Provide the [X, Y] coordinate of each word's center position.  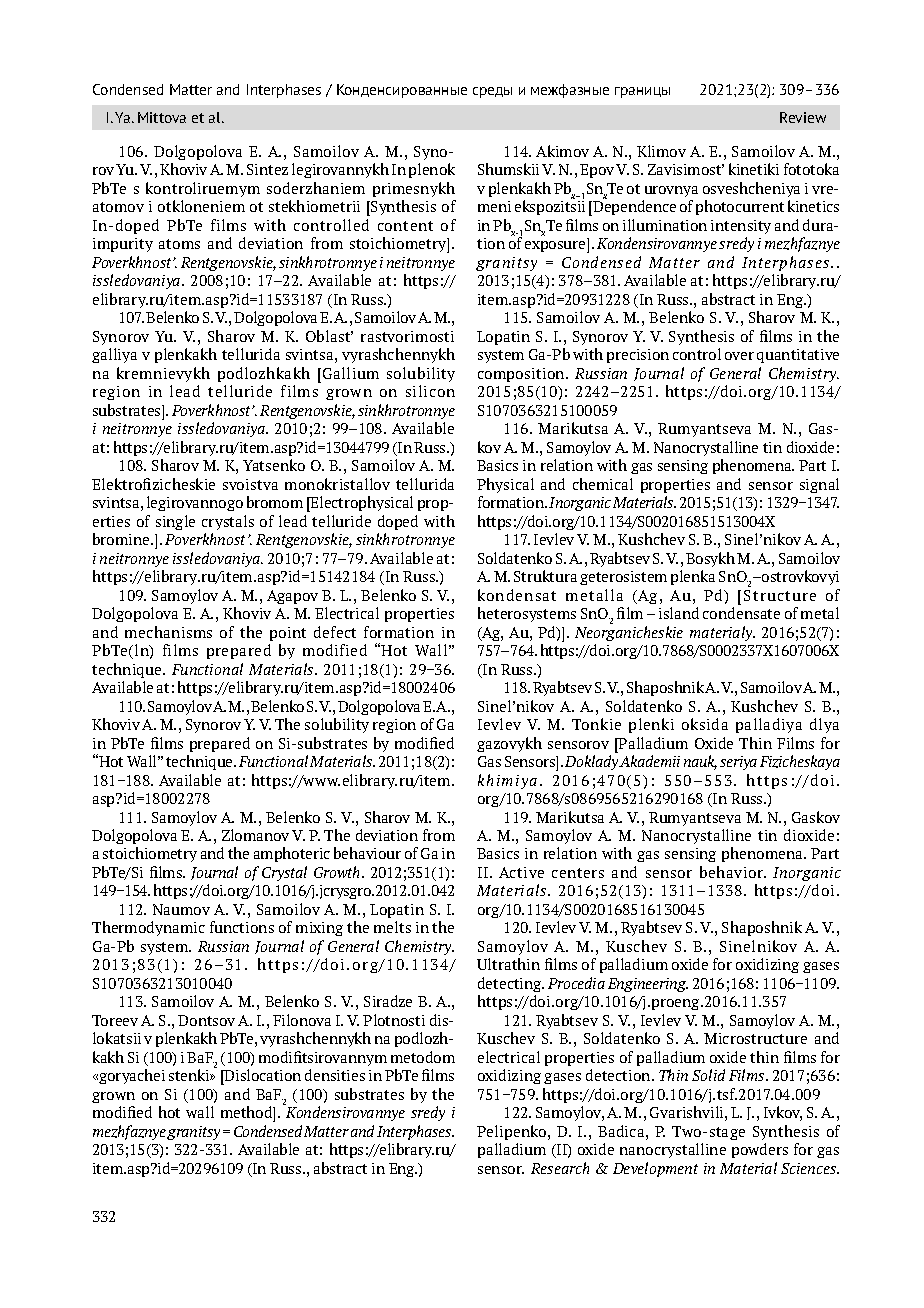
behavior [733, 872]
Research [560, 1168]
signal [819, 485]
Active [521, 872]
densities [335, 1075]
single [175, 522]
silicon [430, 391]
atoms [179, 244]
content [405, 226]
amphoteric [292, 854]
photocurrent [740, 207]
